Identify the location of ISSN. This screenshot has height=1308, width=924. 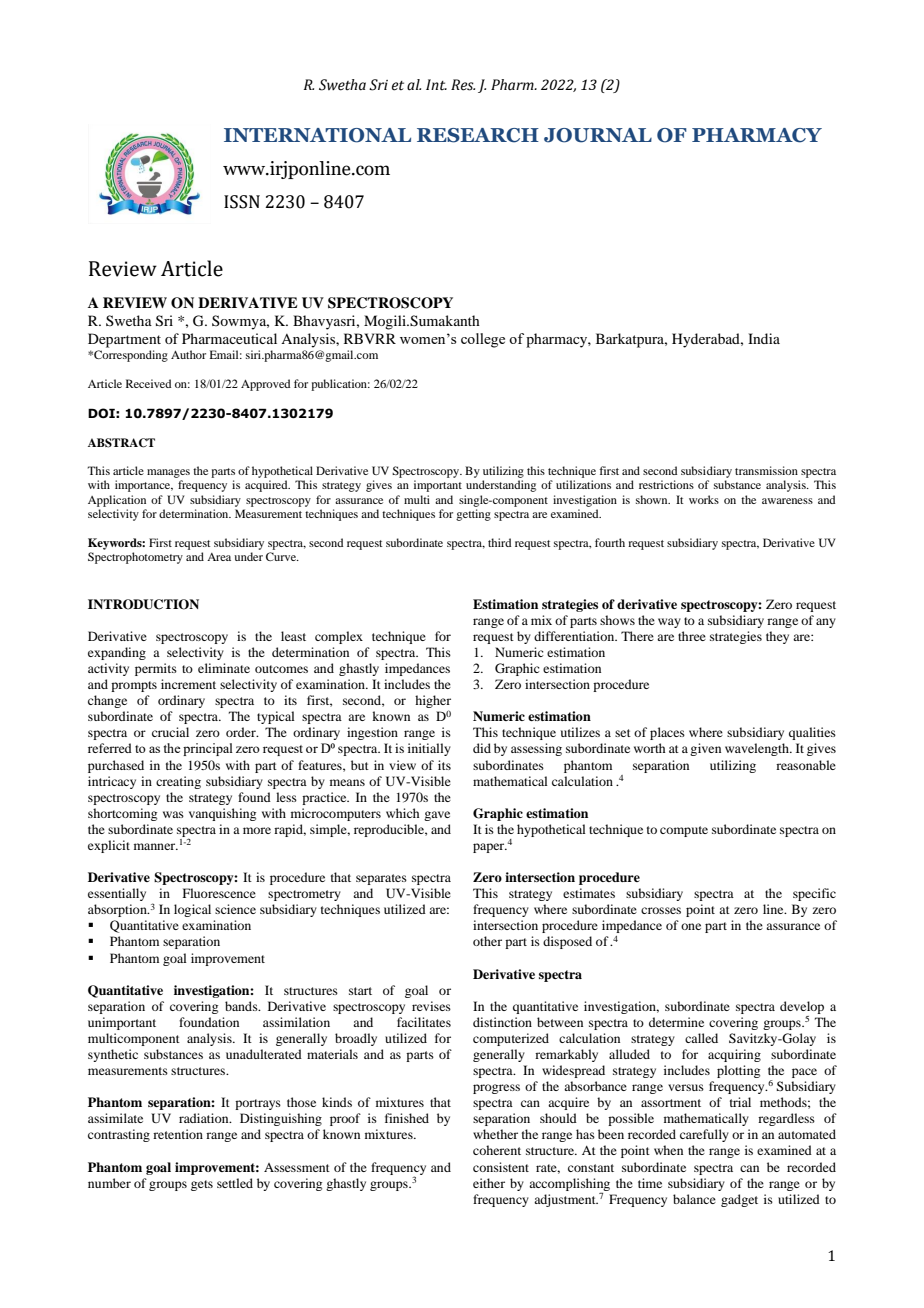
(242, 202).
